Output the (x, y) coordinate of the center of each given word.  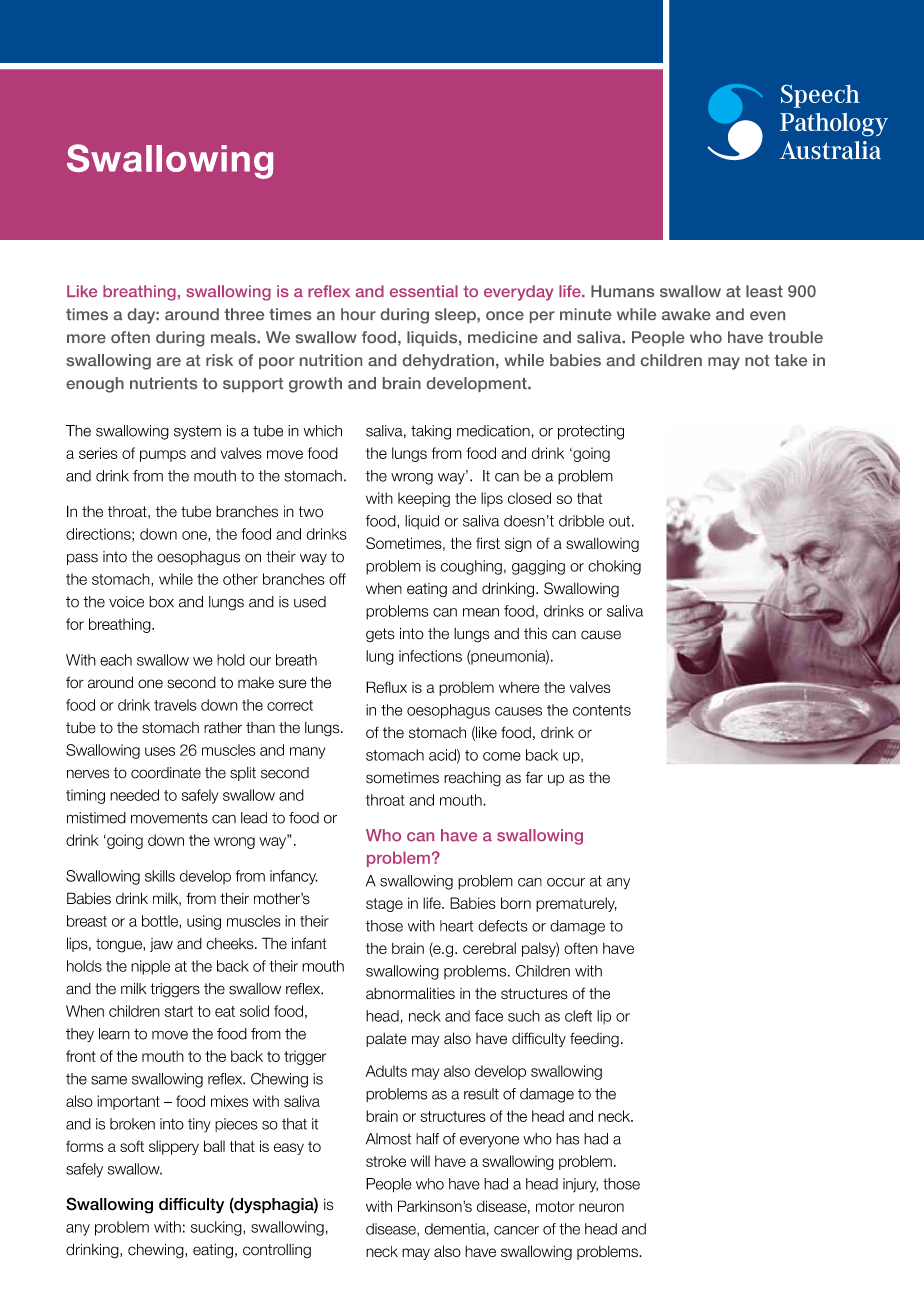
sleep (456, 315)
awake (686, 314)
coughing (471, 567)
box (161, 602)
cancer (516, 1230)
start (179, 1011)
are (169, 361)
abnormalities (410, 993)
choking (614, 567)
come (502, 756)
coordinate (166, 773)
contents (602, 710)
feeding (594, 1040)
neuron (601, 1207)
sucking (217, 1228)
